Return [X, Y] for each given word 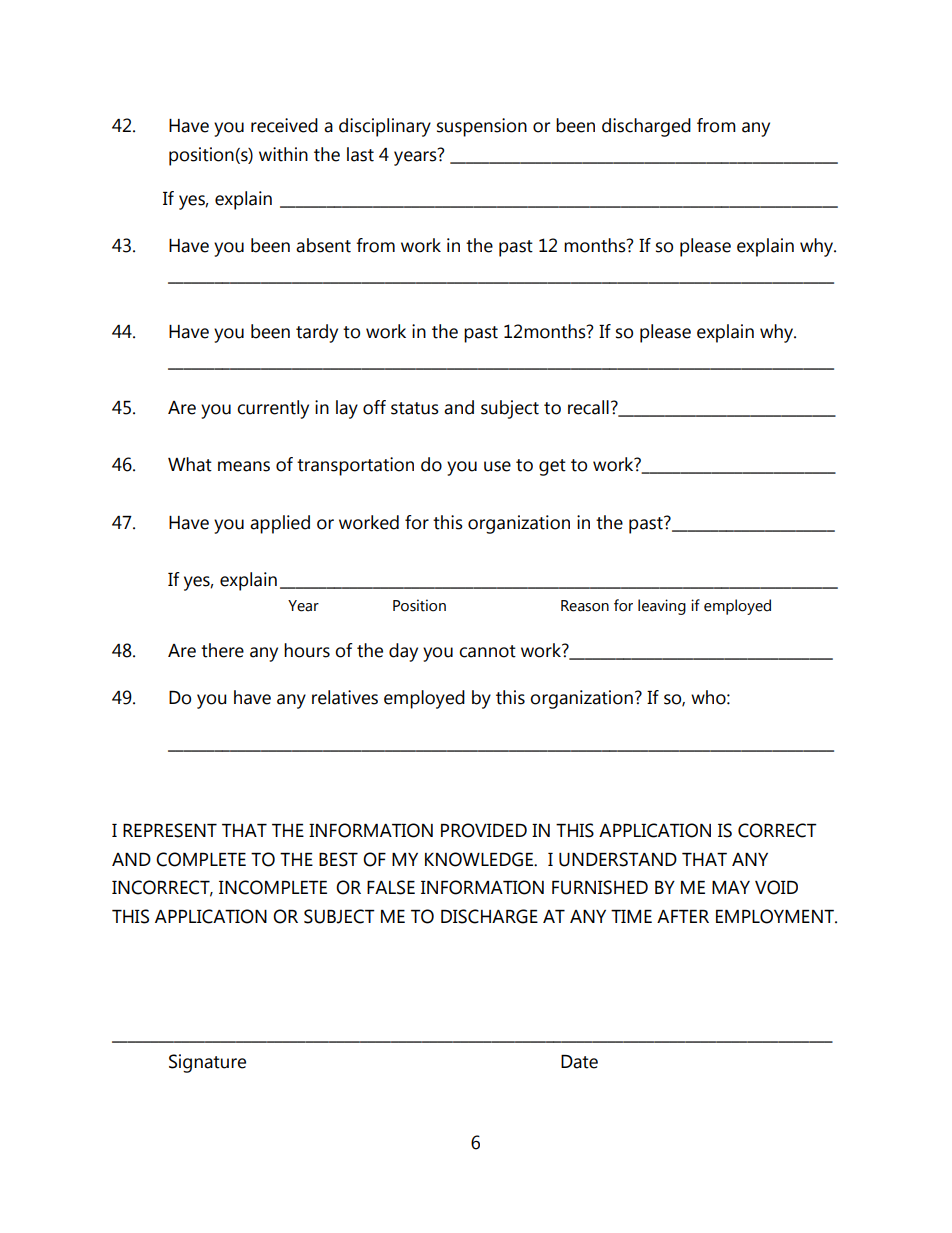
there [222, 650]
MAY [731, 887]
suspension [482, 127]
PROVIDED [484, 830]
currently [273, 409]
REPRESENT [170, 830]
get [552, 467]
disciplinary [385, 127]
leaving [662, 607]
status [415, 408]
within [283, 154]
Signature [207, 1063]
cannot [487, 651]
